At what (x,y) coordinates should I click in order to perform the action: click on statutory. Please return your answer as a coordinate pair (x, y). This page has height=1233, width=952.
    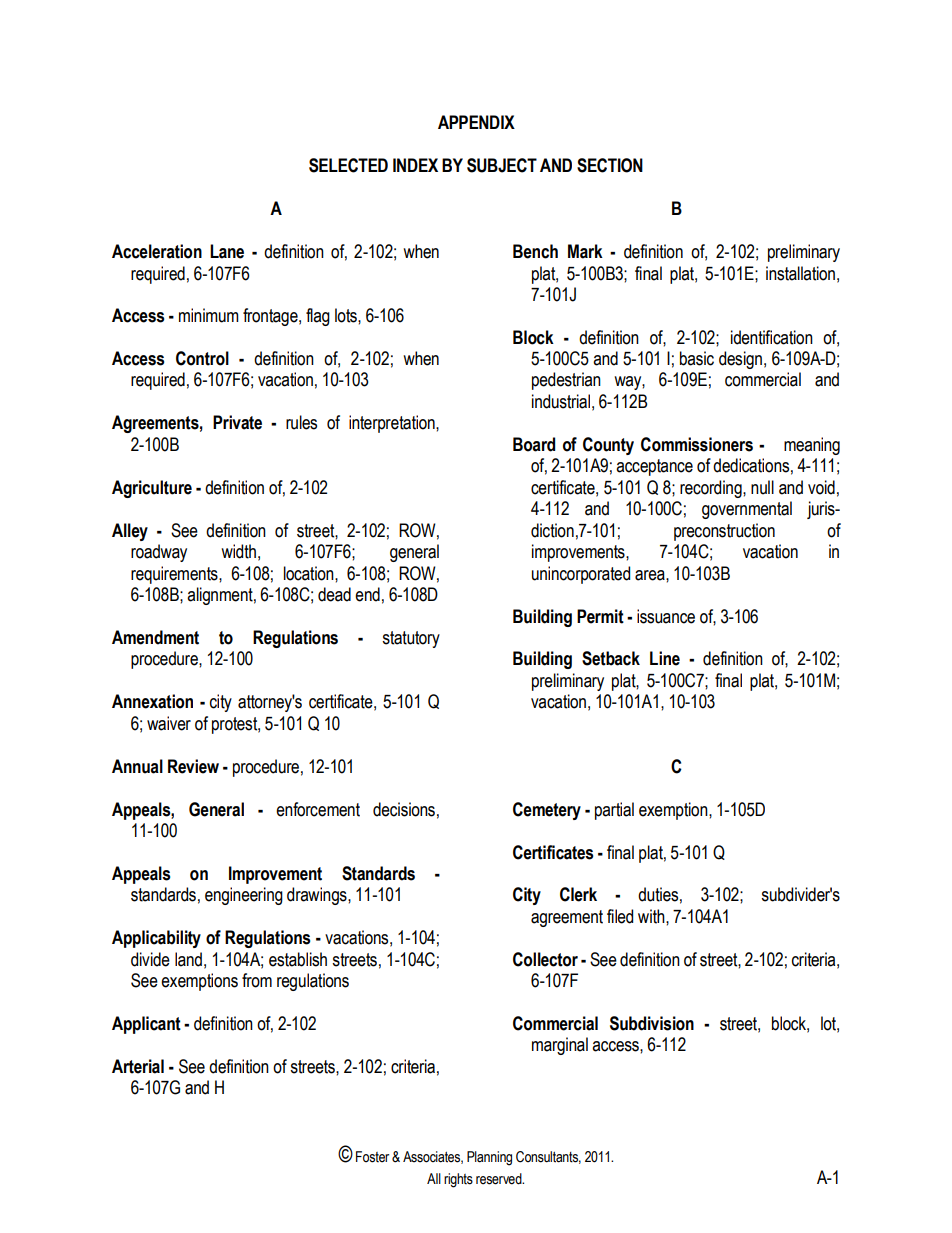
    Looking at the image, I should click on (411, 639).
